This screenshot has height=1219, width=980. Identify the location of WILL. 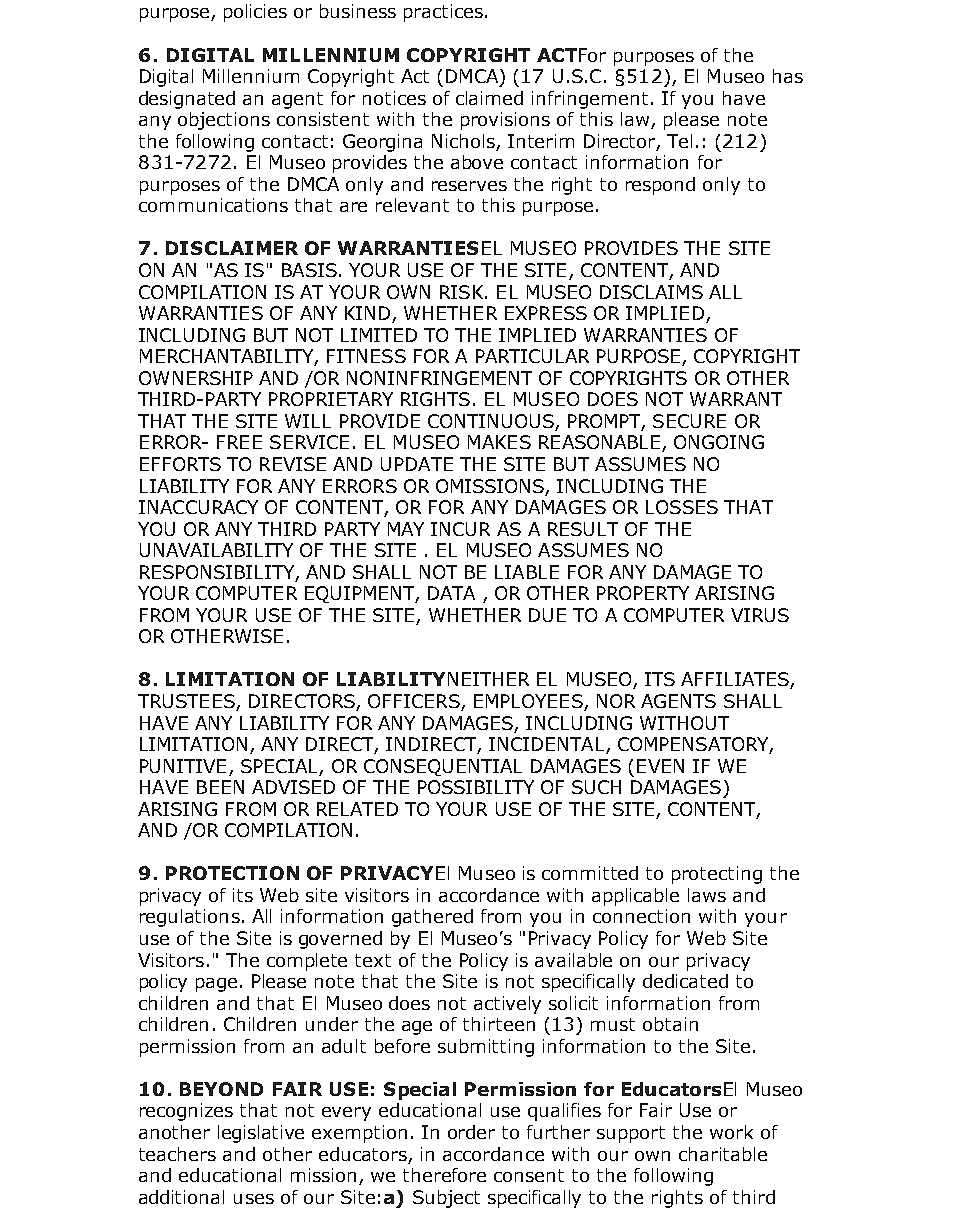
(308, 421).
